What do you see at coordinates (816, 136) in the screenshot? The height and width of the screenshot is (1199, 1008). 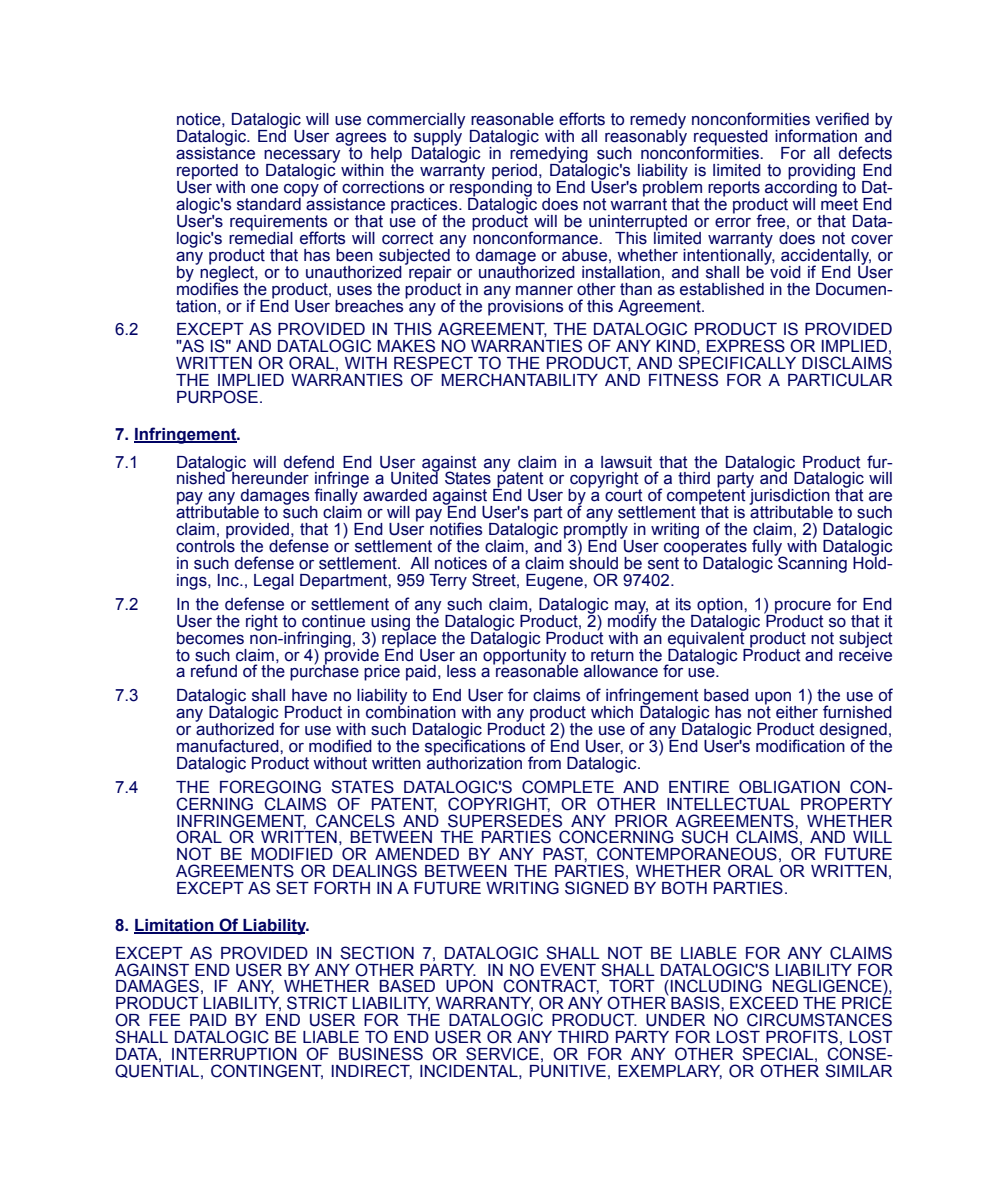 I see `information` at bounding box center [816, 136].
